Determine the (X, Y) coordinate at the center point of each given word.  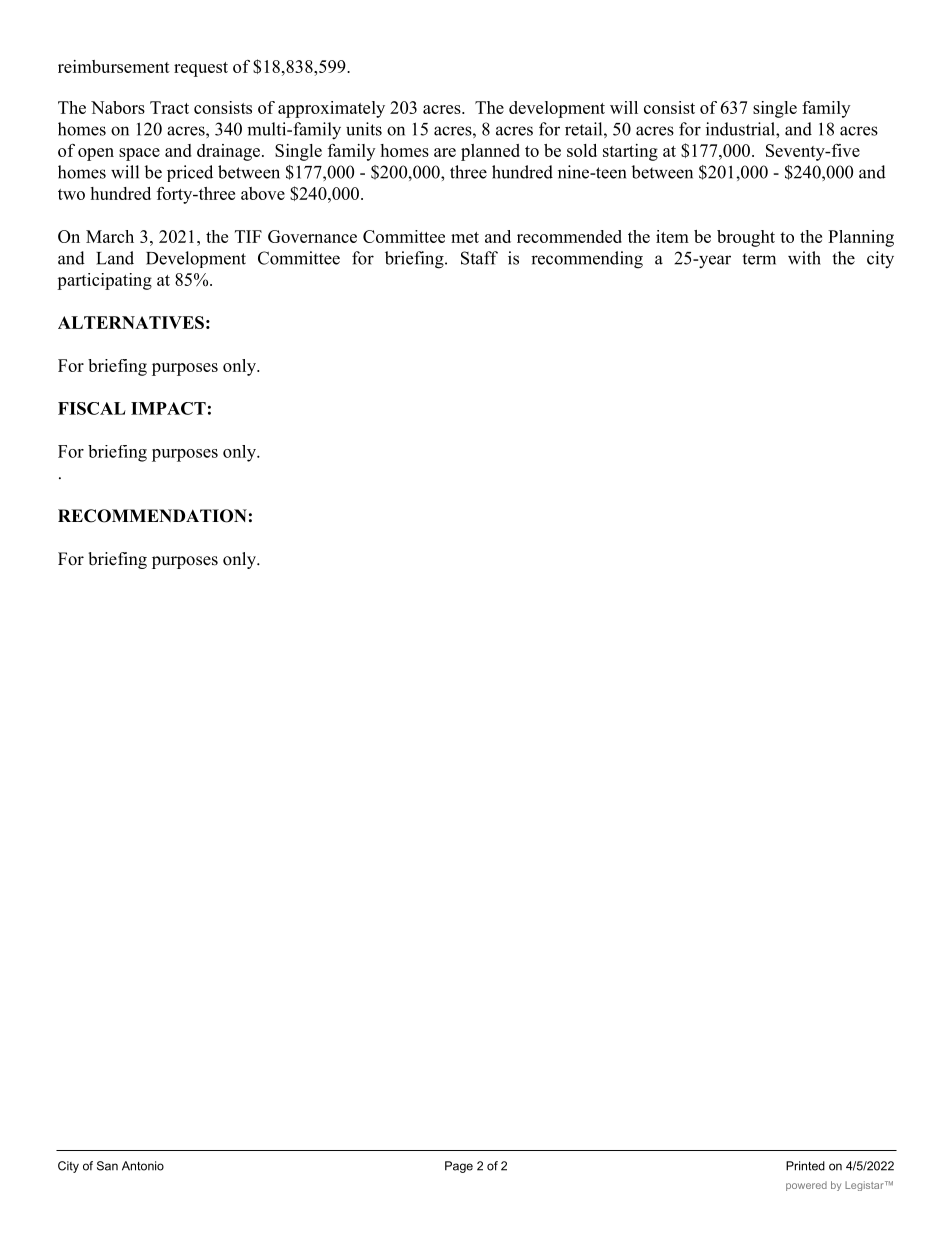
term (759, 259)
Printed (805, 1166)
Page (459, 1167)
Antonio (143, 1166)
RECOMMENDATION (152, 516)
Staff (479, 258)
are (445, 152)
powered (806, 1186)
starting (630, 152)
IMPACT (168, 408)
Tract (169, 107)
